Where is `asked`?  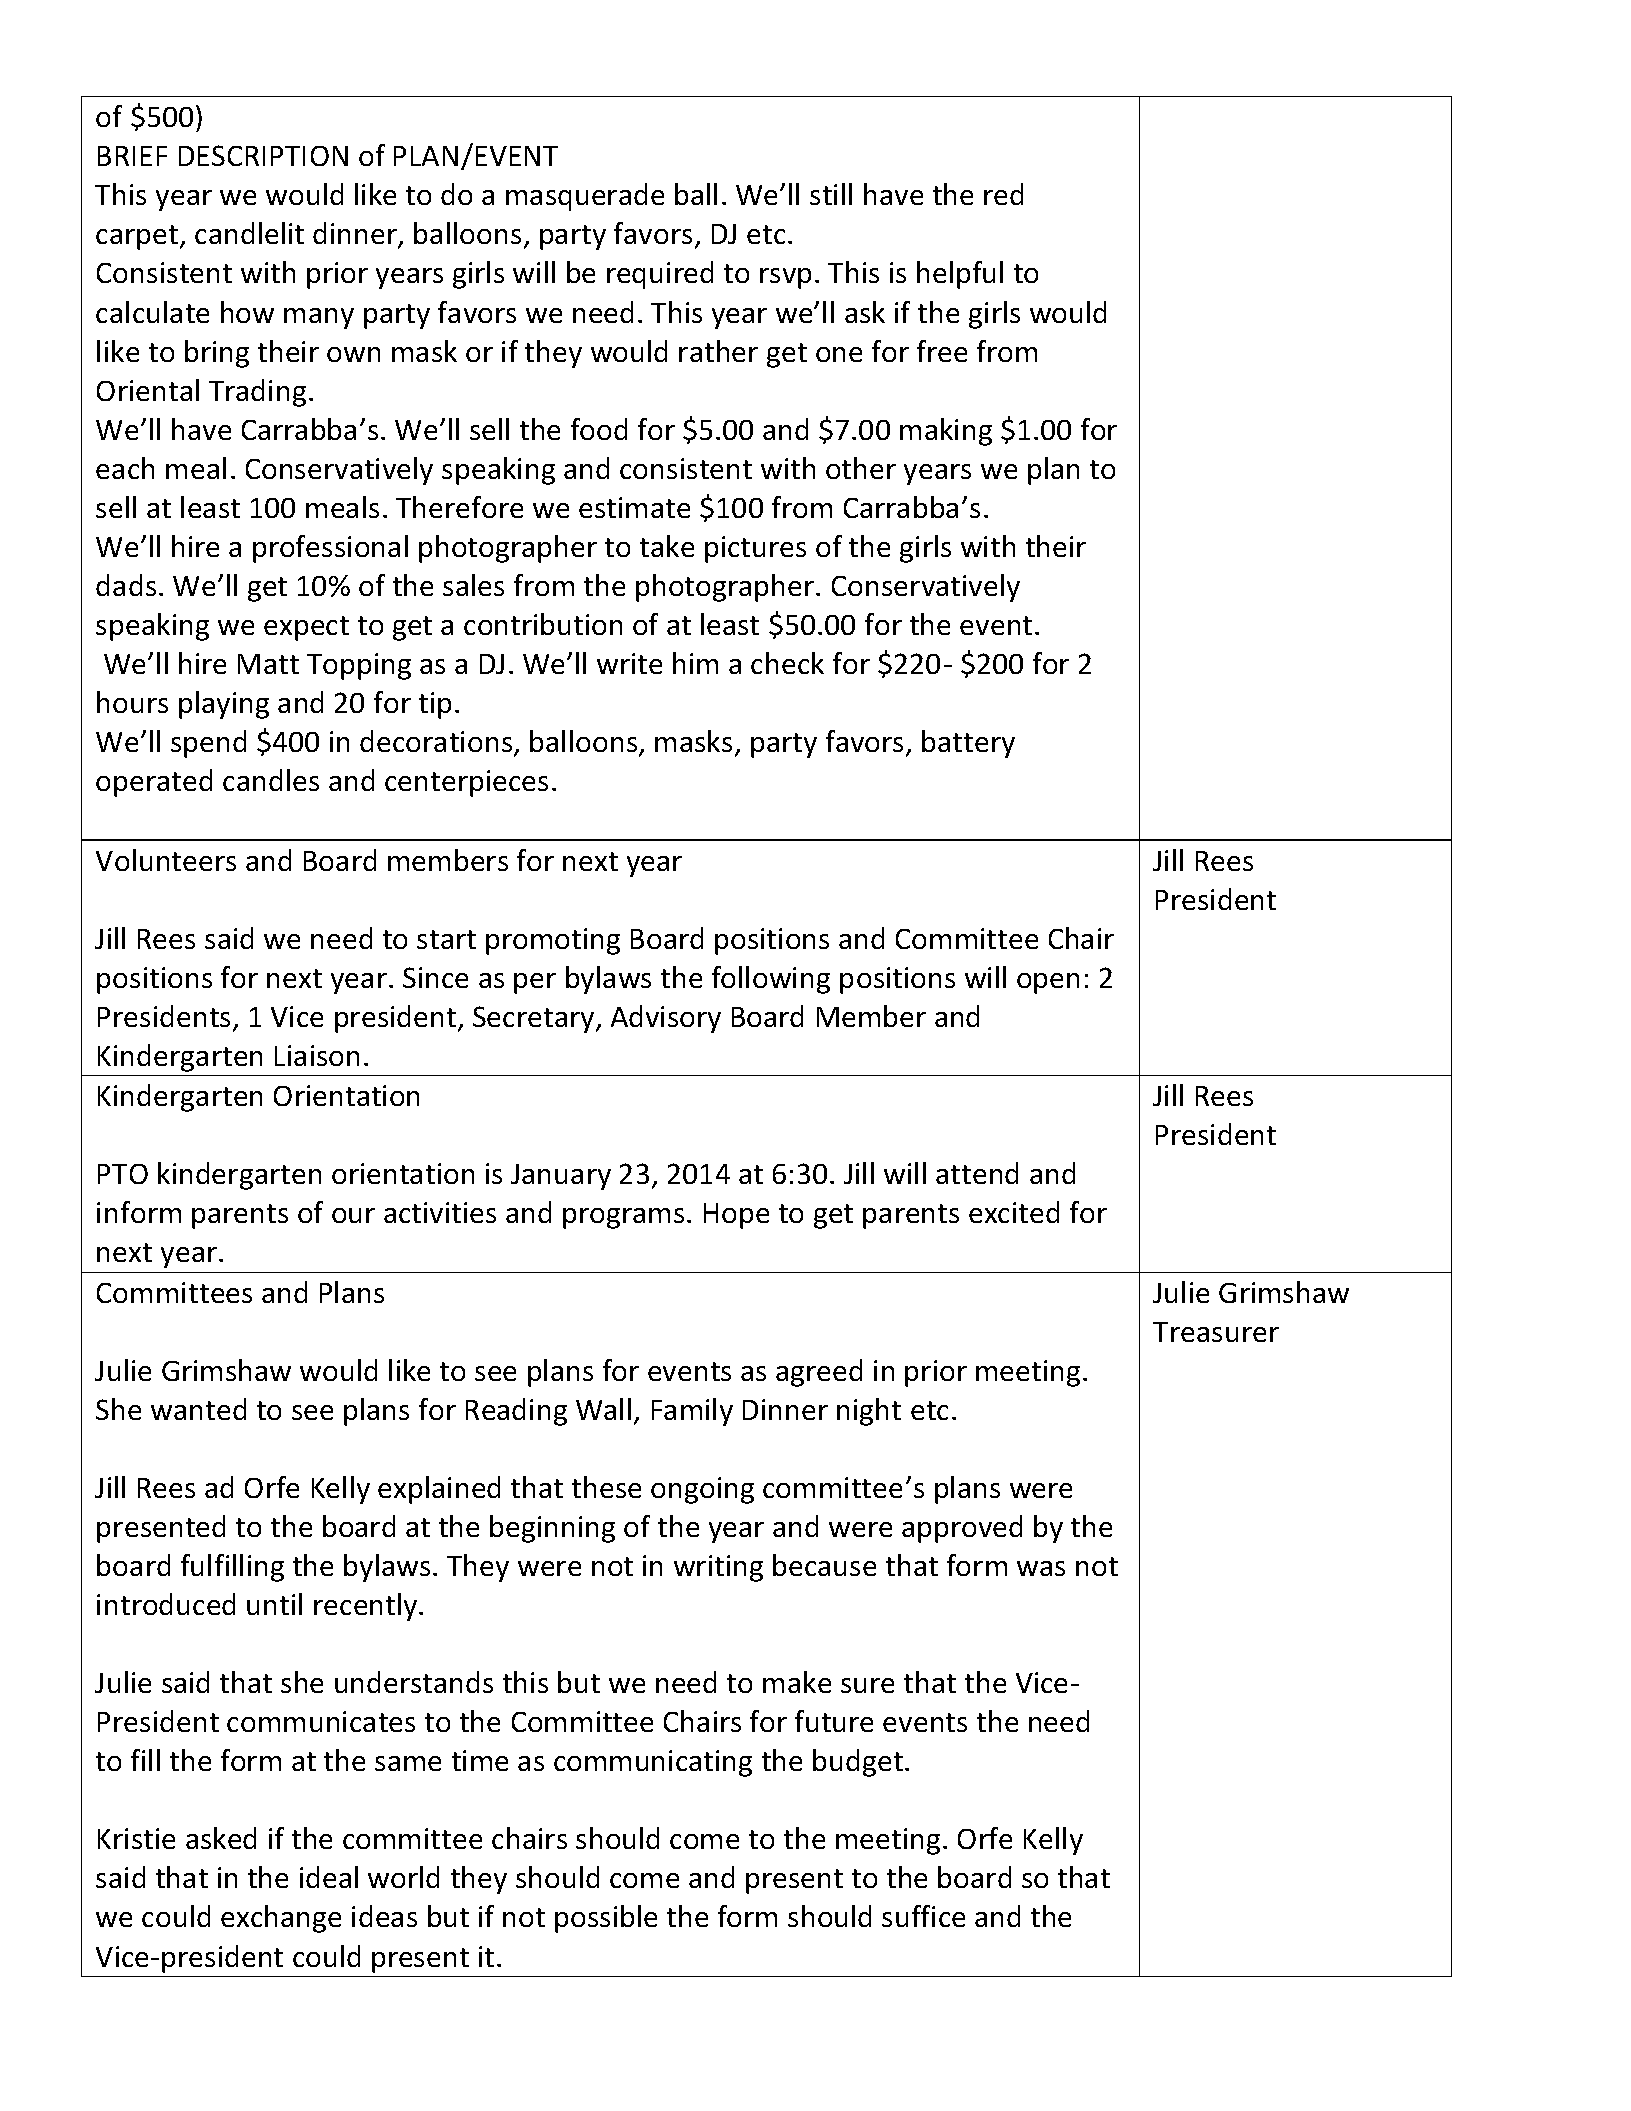
asked is located at coordinates (221, 1838).
